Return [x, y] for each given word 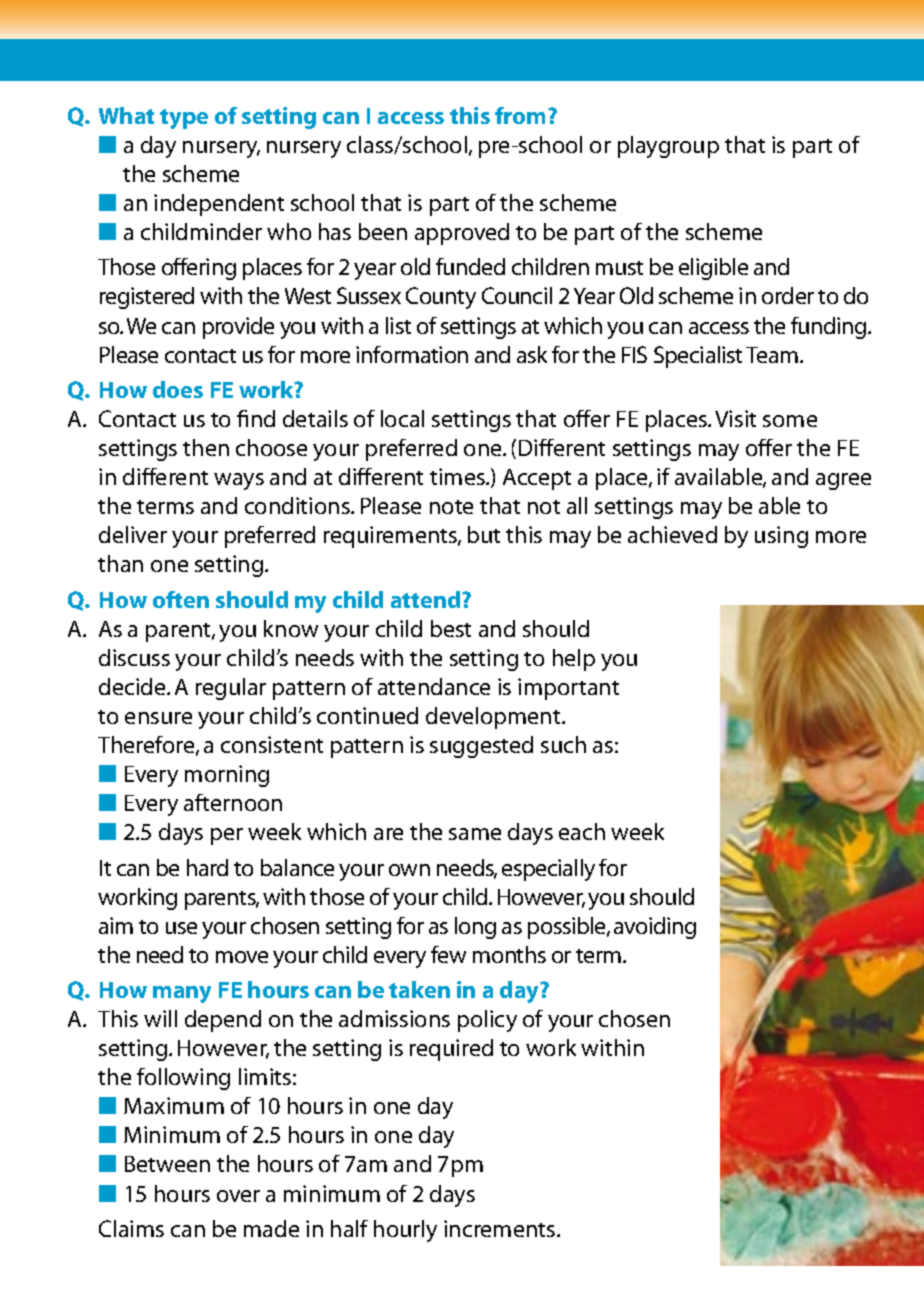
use [181, 928]
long [475, 928]
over [238, 1196]
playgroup [668, 147]
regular [231, 689]
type [184, 119]
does [178, 389]
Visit [735, 418]
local [402, 418]
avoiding [655, 928]
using [781, 537]
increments [501, 1228]
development [494, 718]
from [522, 115]
